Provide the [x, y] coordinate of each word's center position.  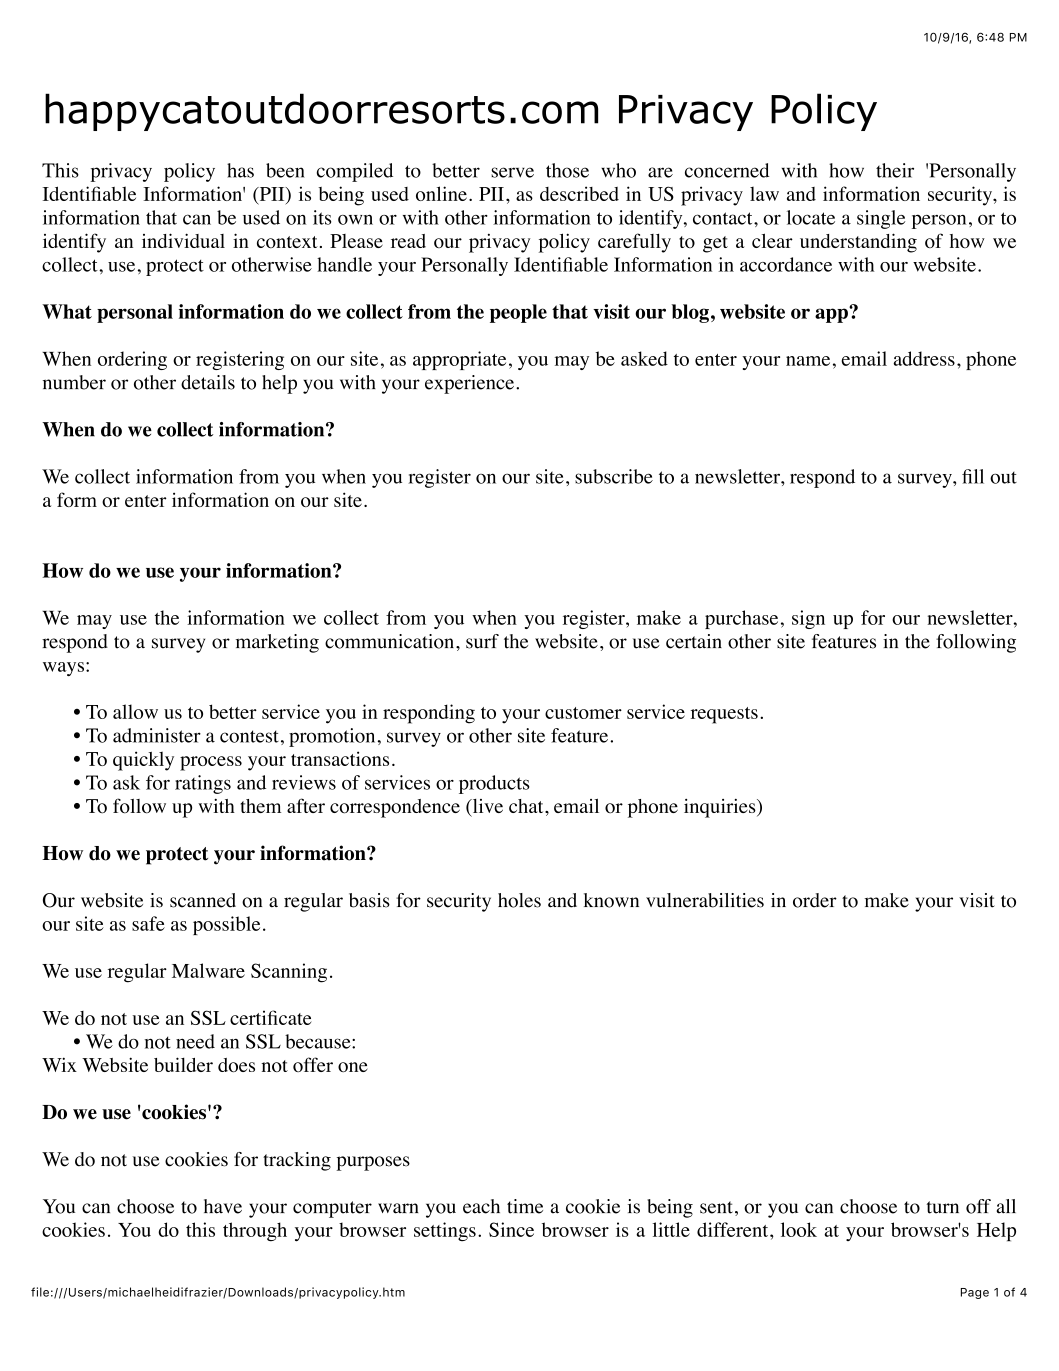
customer [583, 713]
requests [724, 715]
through [255, 1231]
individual [183, 240]
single [881, 219]
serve [512, 172]
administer [157, 735]
